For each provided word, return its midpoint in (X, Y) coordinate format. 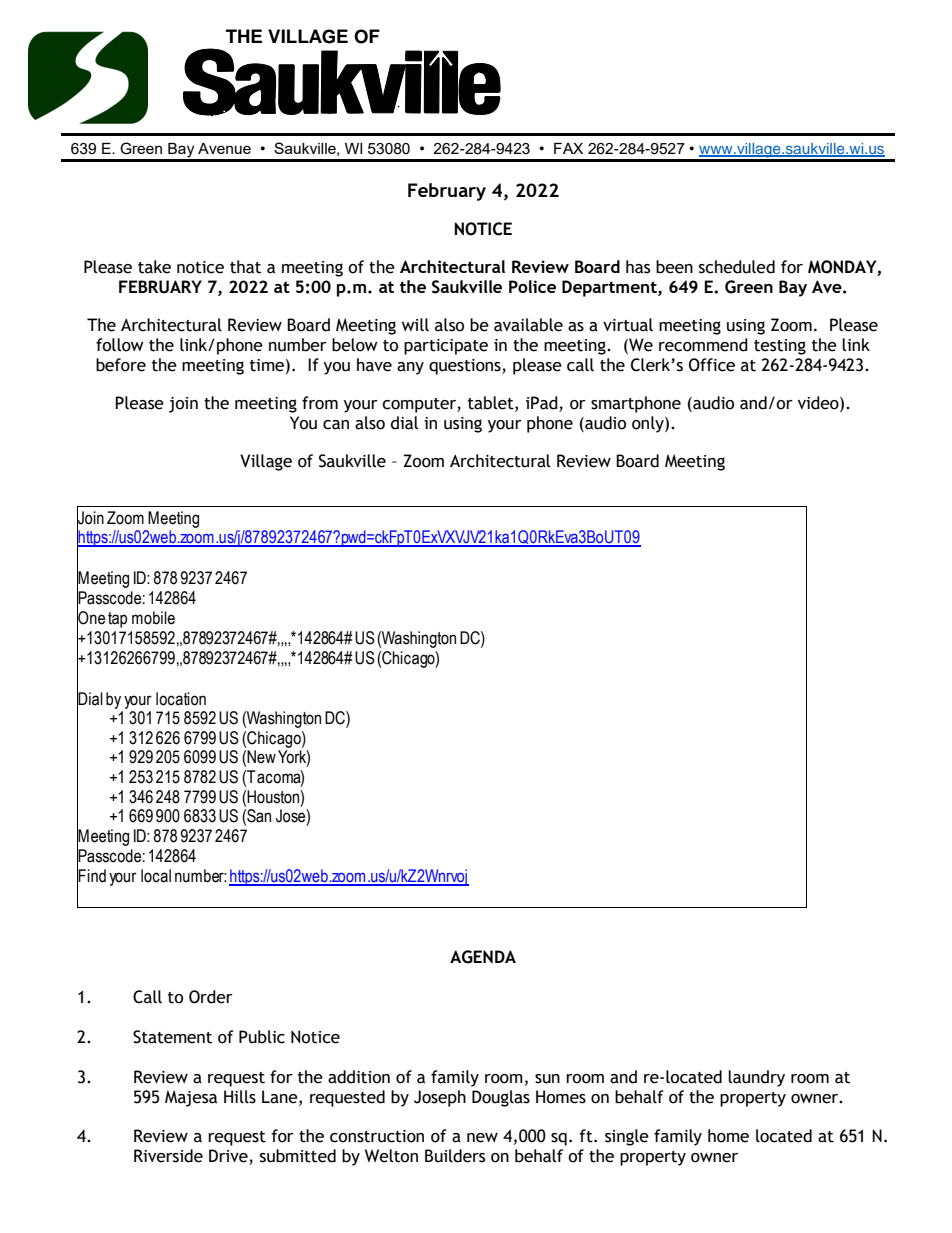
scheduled (737, 267)
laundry (756, 1078)
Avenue (224, 148)
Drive (229, 1157)
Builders (455, 1156)
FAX (568, 148)
